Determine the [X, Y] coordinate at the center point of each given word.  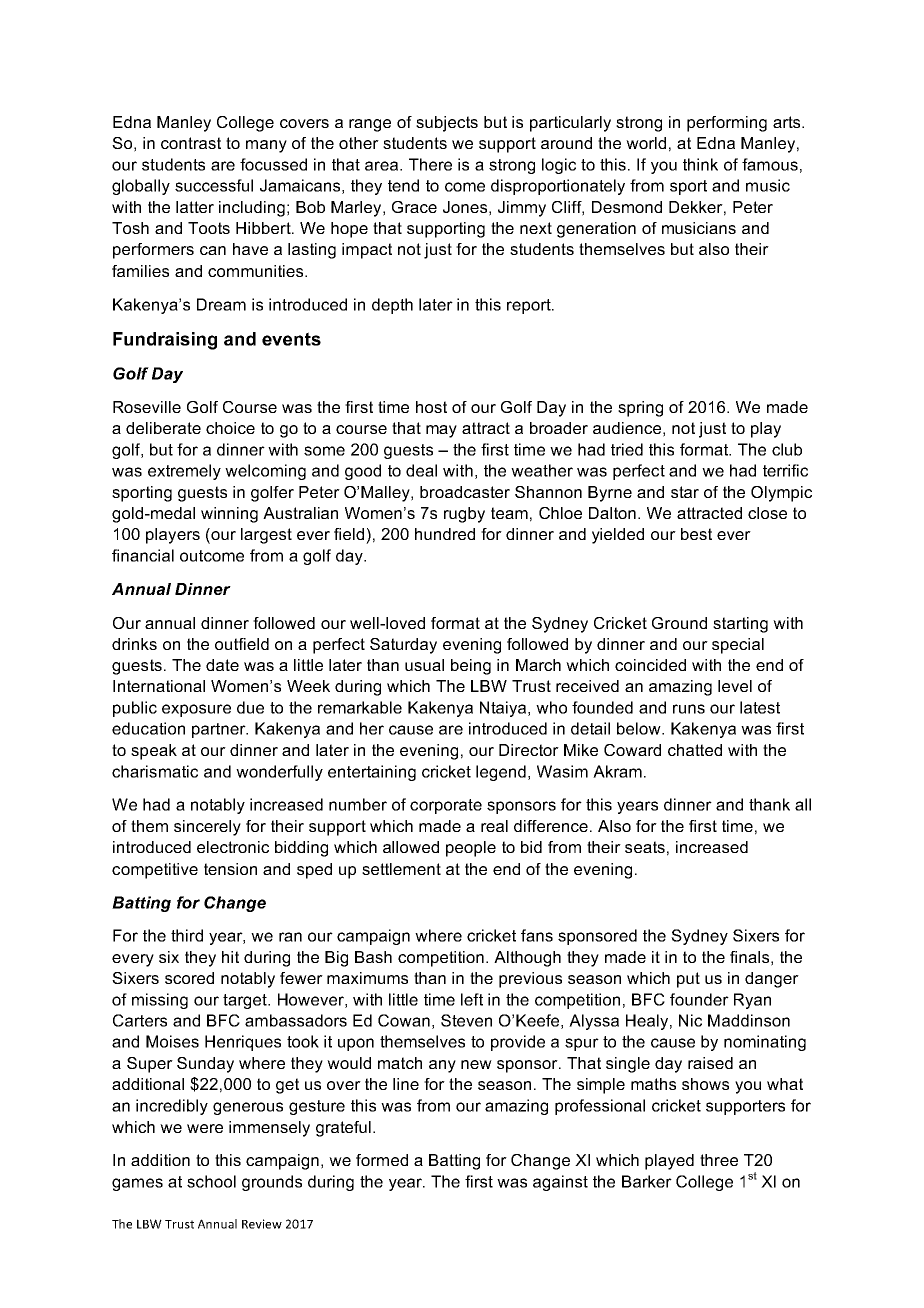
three [719, 1160]
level [735, 686]
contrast [191, 143]
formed [382, 1160]
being [471, 667]
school [211, 1181]
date [222, 665]
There [430, 164]
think [700, 164]
